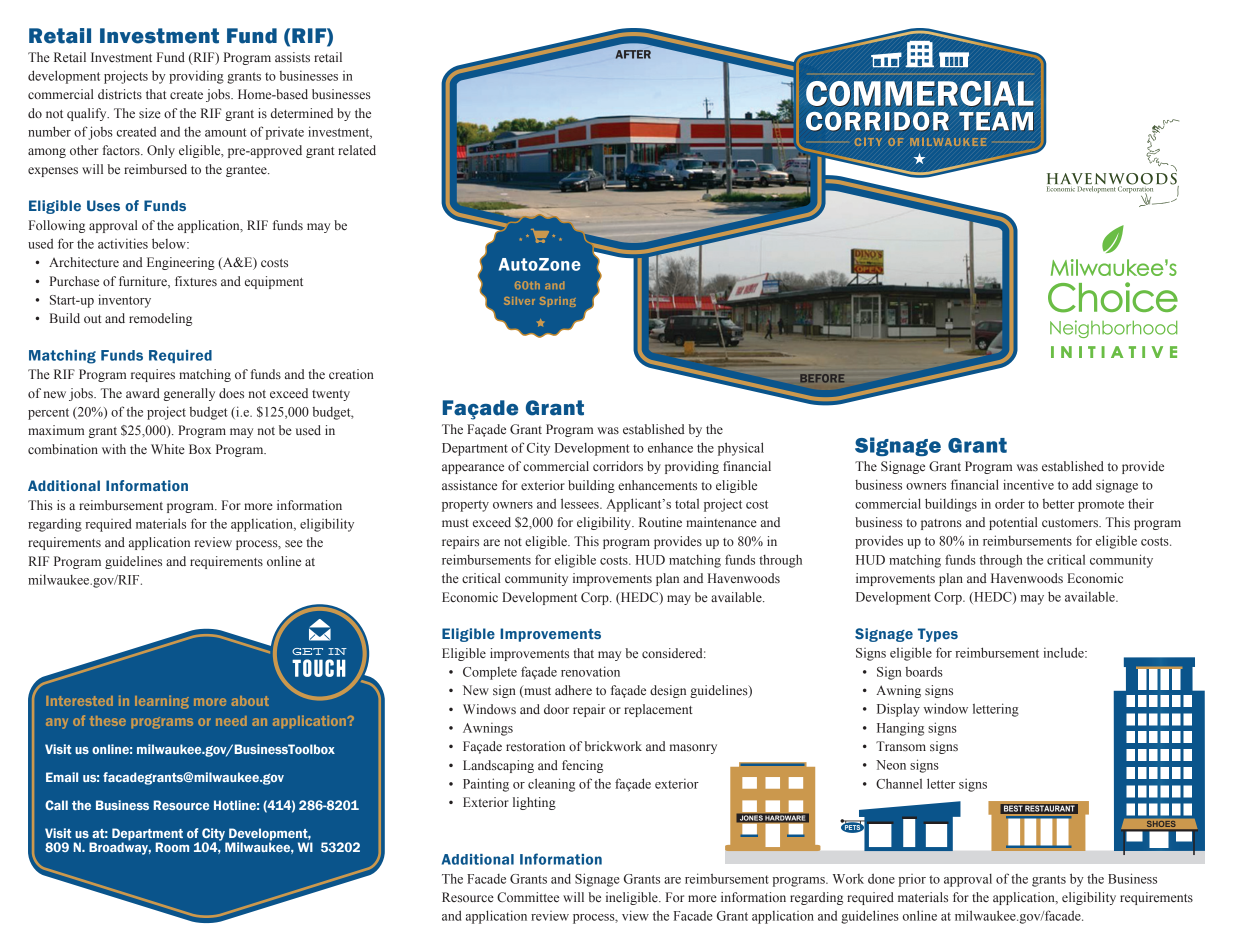  I want to click on AFTER, so click(633, 54).
